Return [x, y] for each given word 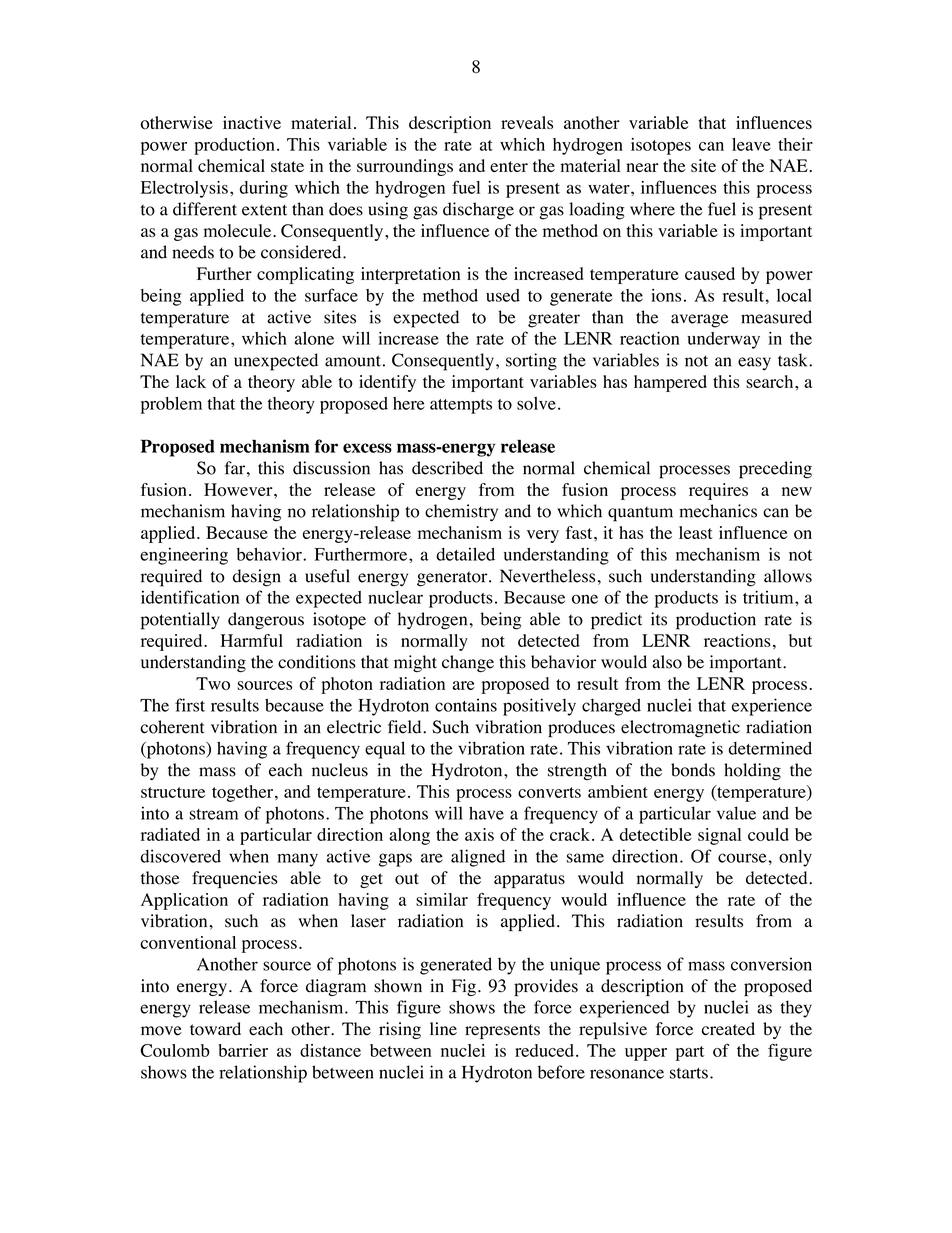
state [287, 166]
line [443, 1029]
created [728, 1029]
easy [754, 364]
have [486, 813]
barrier [243, 1050]
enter [509, 166]
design [257, 578]
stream [213, 814]
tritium [769, 597]
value [736, 813]
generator [453, 579]
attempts [461, 406]
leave [751, 144]
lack [191, 381]
